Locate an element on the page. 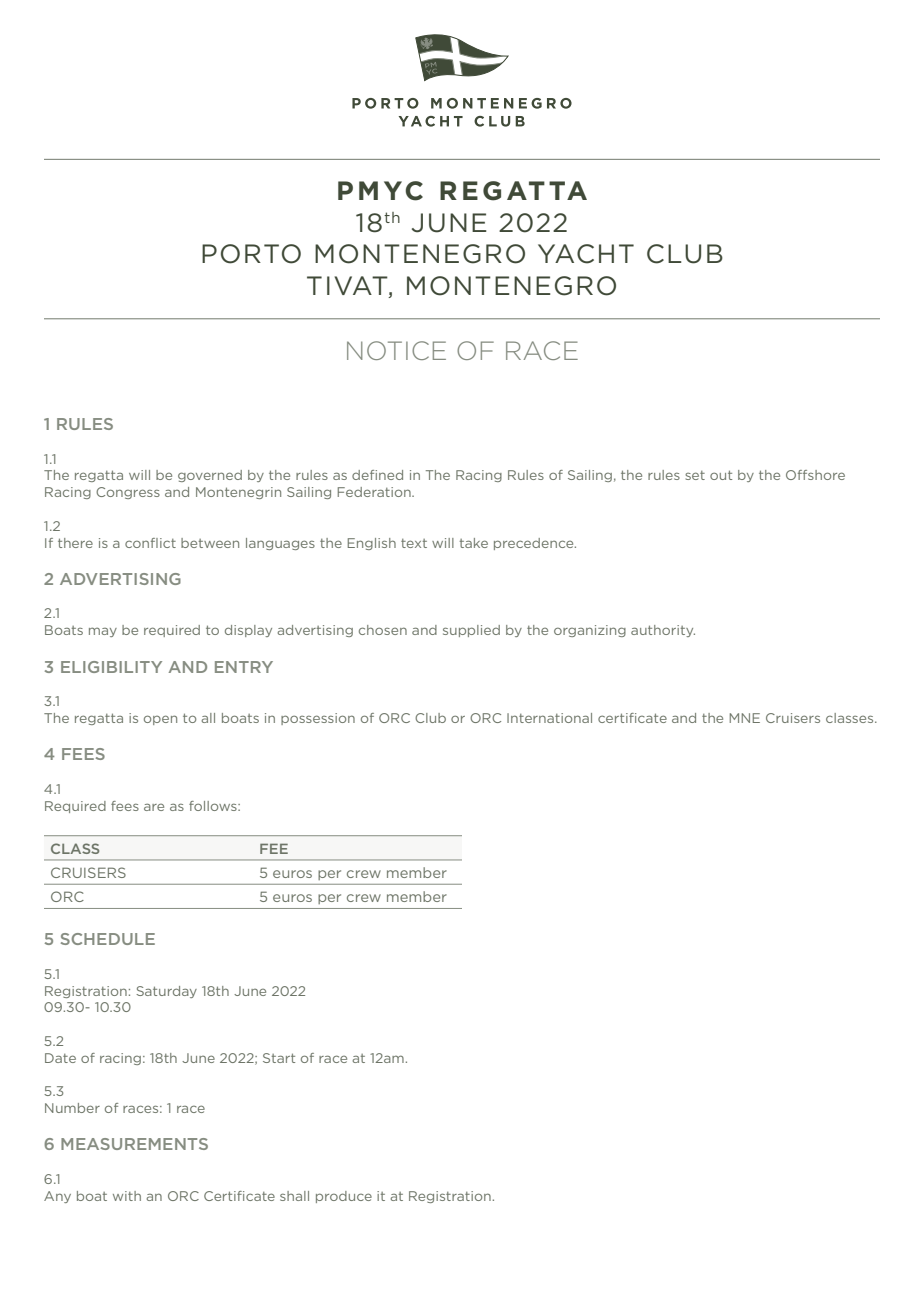 The image size is (924, 1308). International is located at coordinates (549, 718).
